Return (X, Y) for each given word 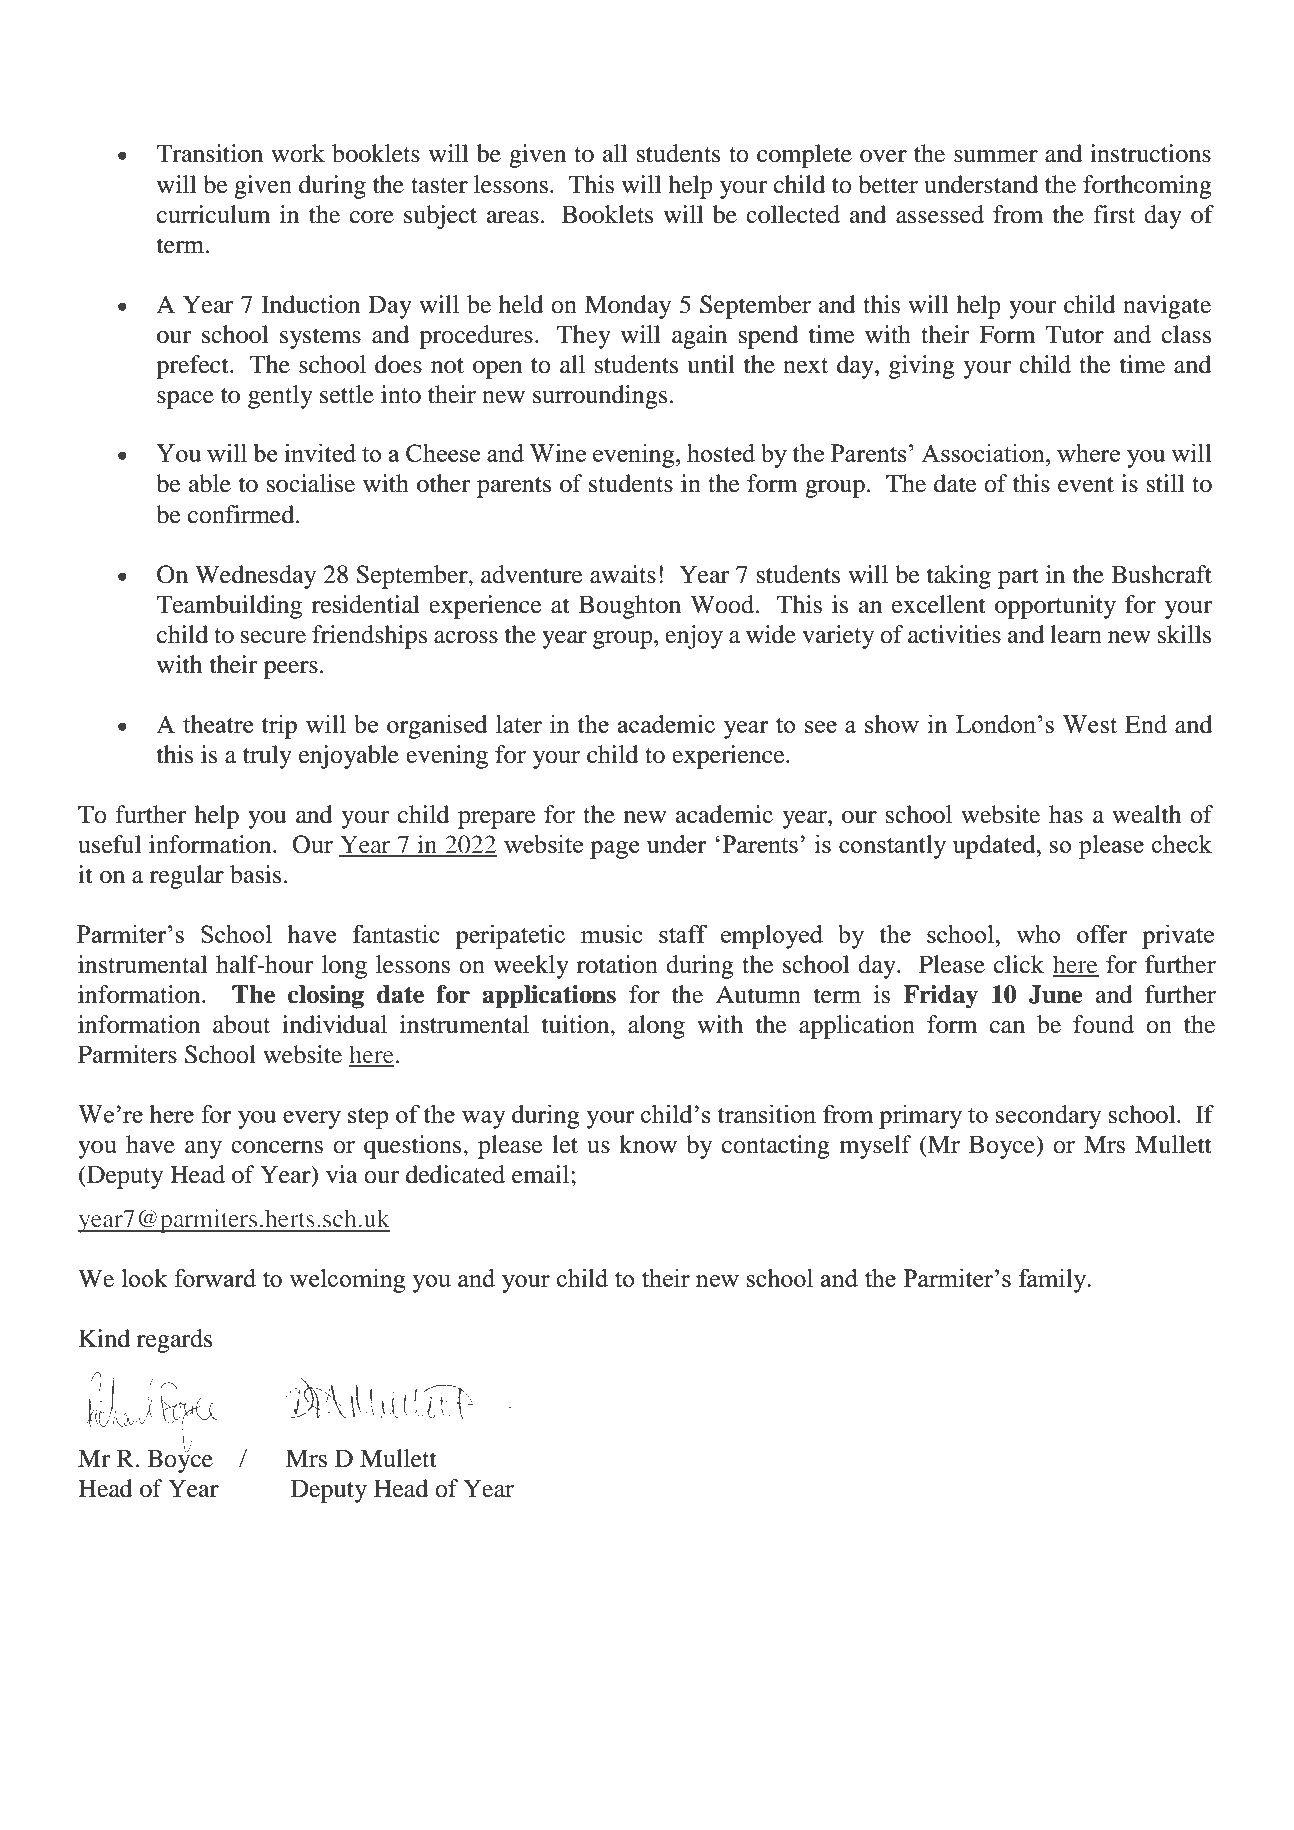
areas (513, 217)
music (612, 933)
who (1038, 933)
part (1018, 578)
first (1114, 214)
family (1054, 1280)
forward (215, 1277)
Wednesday (255, 577)
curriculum (214, 214)
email (542, 1174)
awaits (623, 574)
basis (255, 874)
